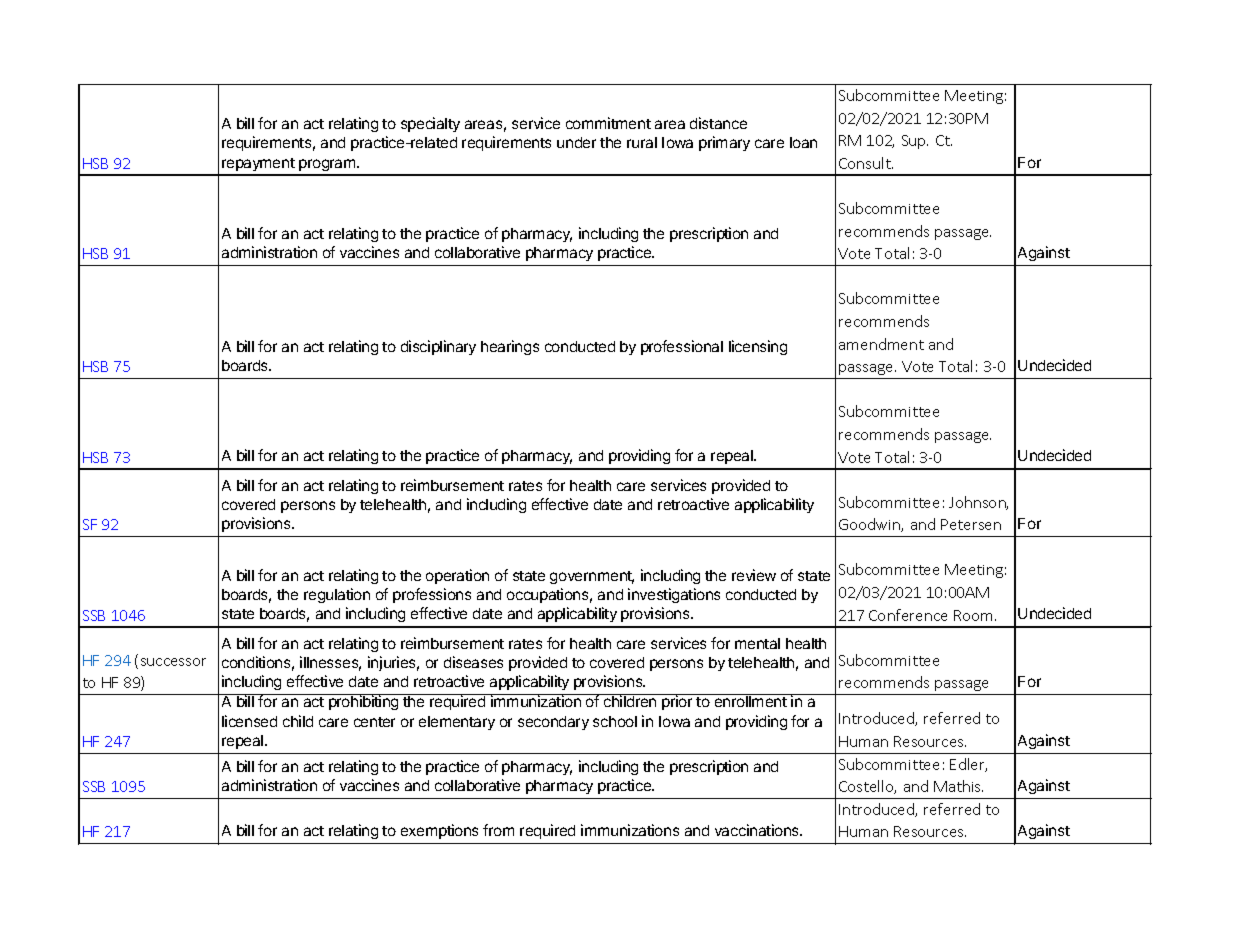 Image resolution: width=1233 pixels, height=952 pixels. What do you see at coordinates (439, 831) in the page?
I see `exemptions` at bounding box center [439, 831].
